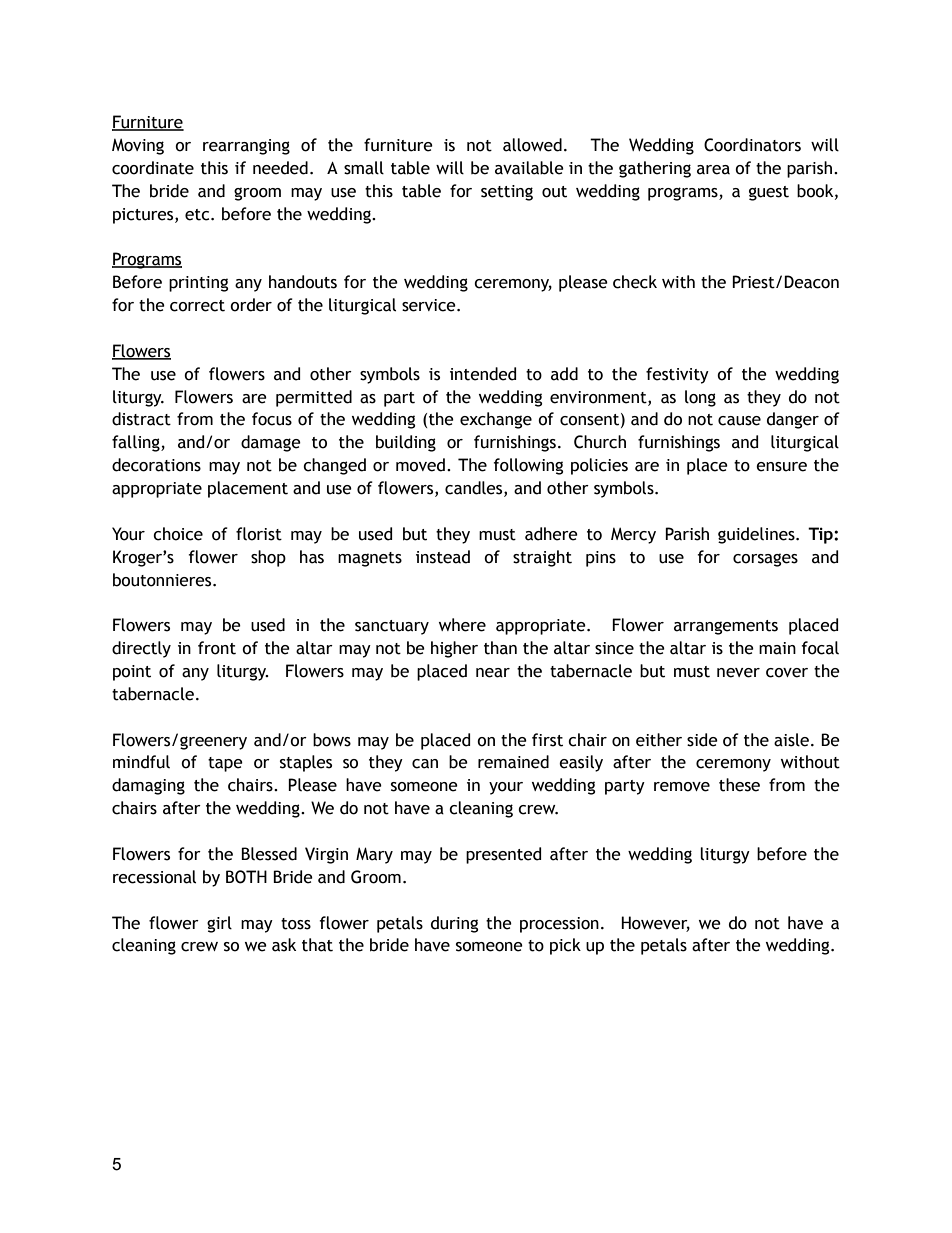 Image resolution: width=952 pixels, height=1233 pixels. What do you see at coordinates (219, 924) in the screenshot?
I see `girl` at bounding box center [219, 924].
